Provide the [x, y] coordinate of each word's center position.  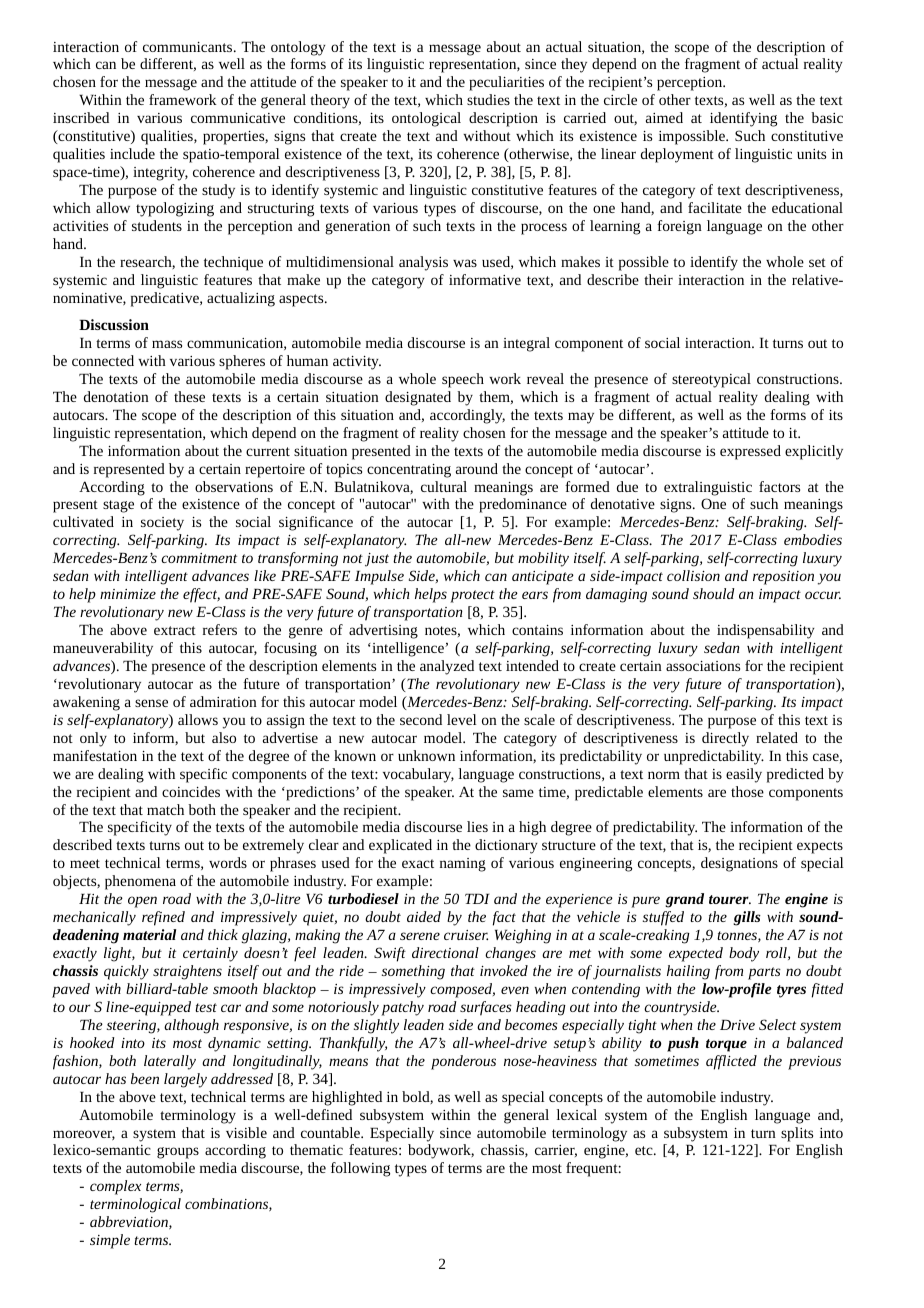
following [360, 1169]
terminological [135, 1205]
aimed [664, 117]
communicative [238, 118]
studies [488, 99]
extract [175, 630]
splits [797, 1134]
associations [703, 666]
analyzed [447, 667]
